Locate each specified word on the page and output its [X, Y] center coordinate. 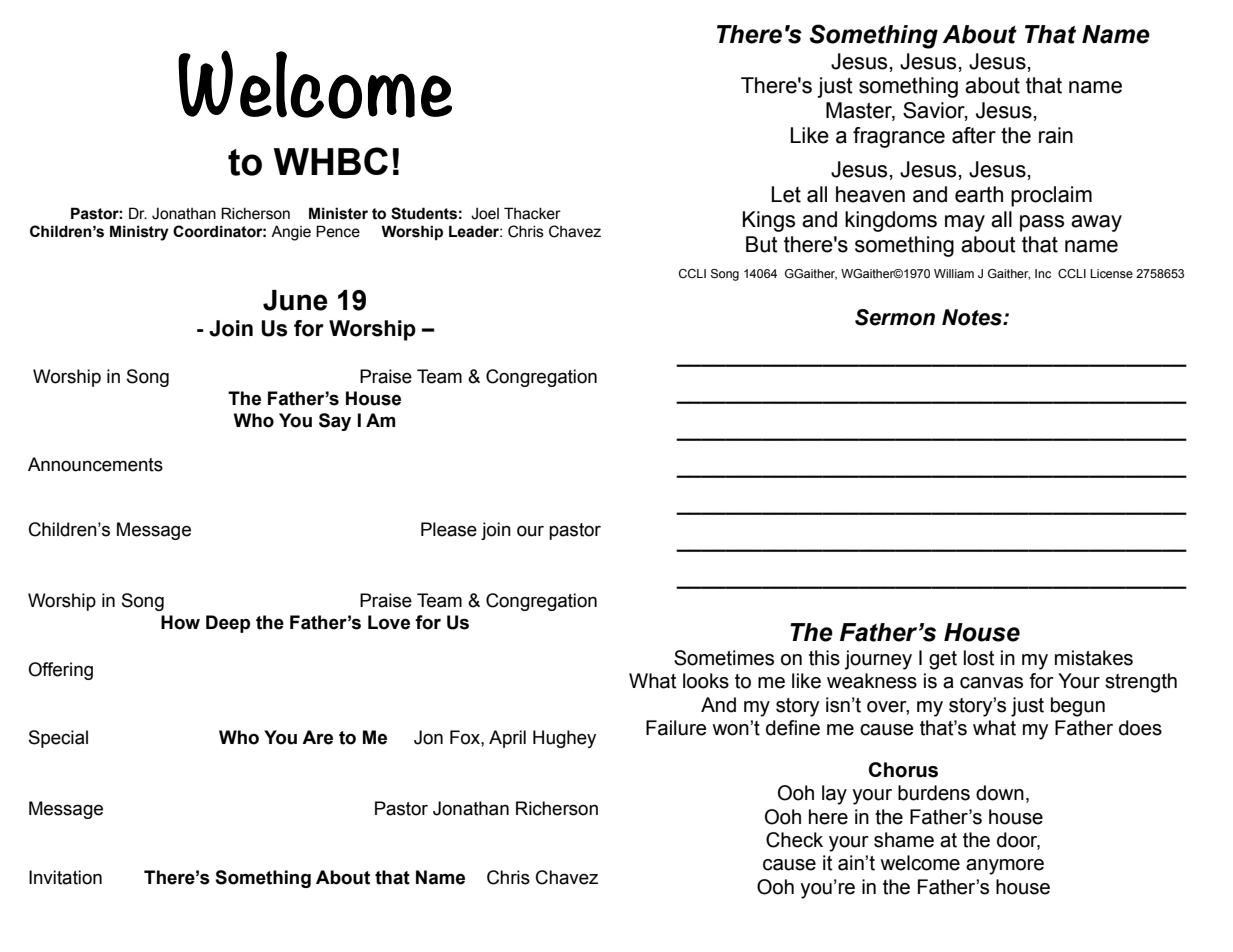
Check [794, 840]
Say [335, 422]
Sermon [895, 317]
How [180, 622]
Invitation [65, 877]
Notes [973, 317]
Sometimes [724, 658]
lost [979, 658]
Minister [338, 213]
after [974, 135]
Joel [485, 214]
